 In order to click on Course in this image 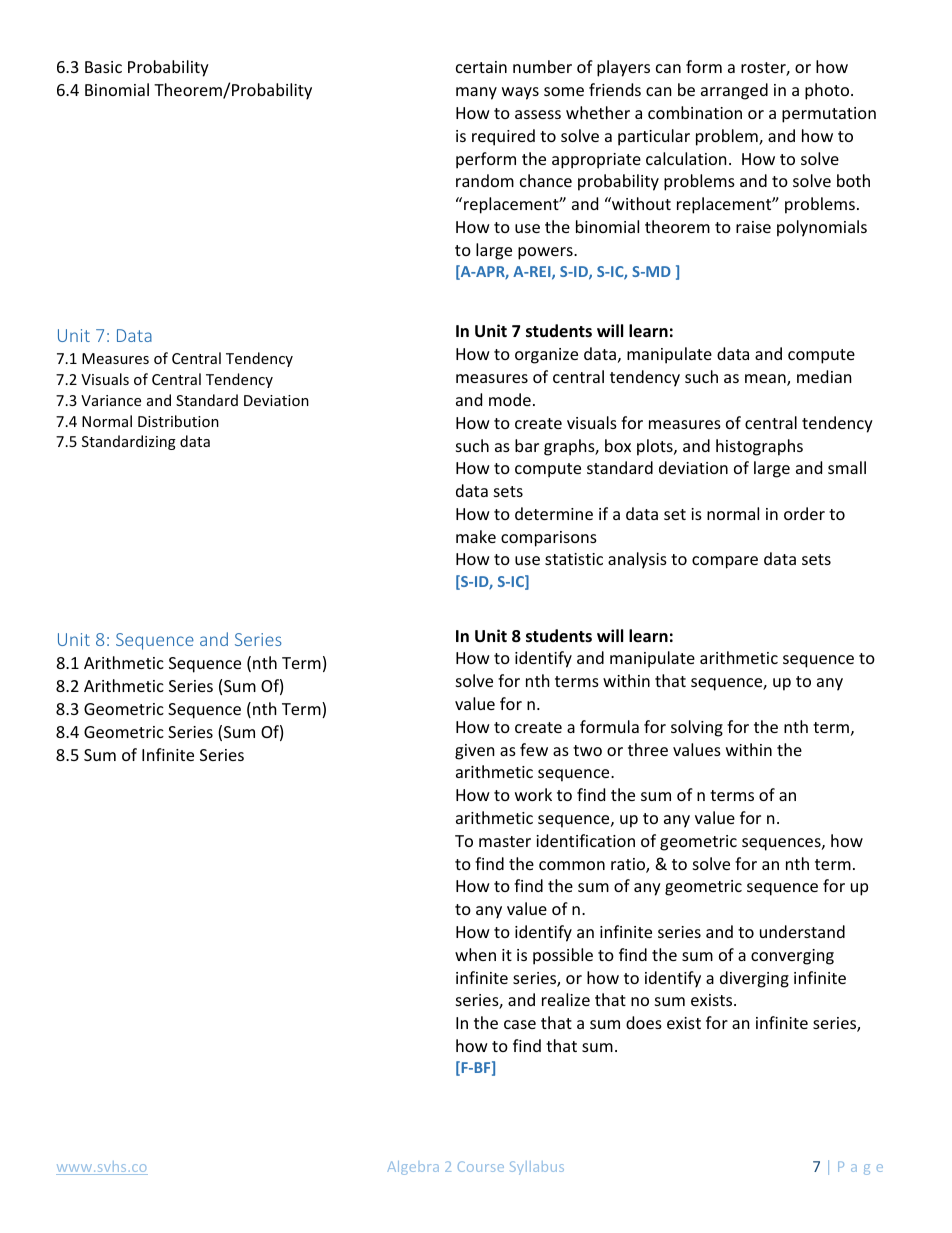, I will do `click(481, 1166)`.
